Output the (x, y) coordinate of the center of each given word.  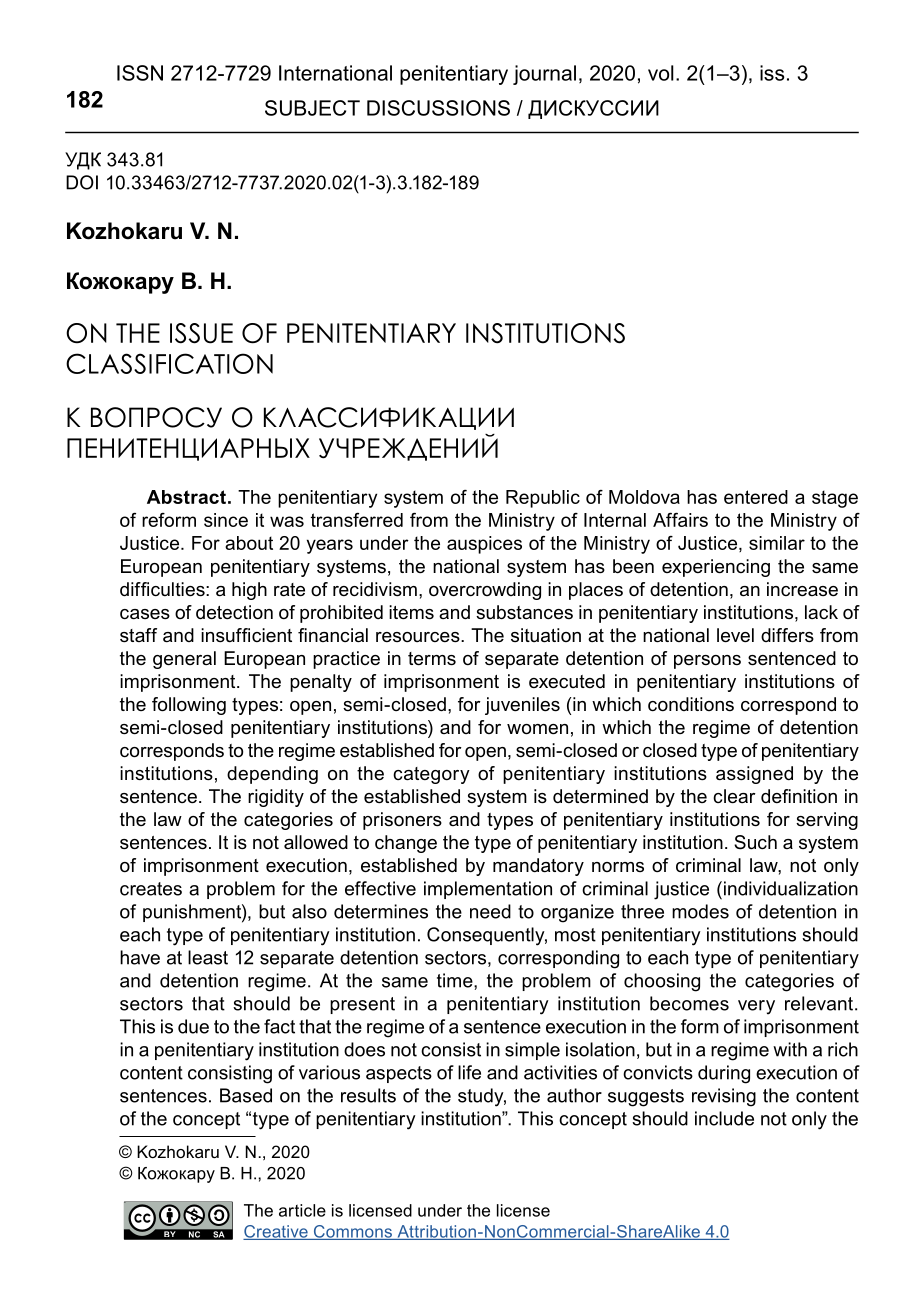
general (184, 660)
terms (432, 659)
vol (661, 73)
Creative (276, 1232)
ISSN (140, 73)
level (735, 635)
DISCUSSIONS (438, 108)
